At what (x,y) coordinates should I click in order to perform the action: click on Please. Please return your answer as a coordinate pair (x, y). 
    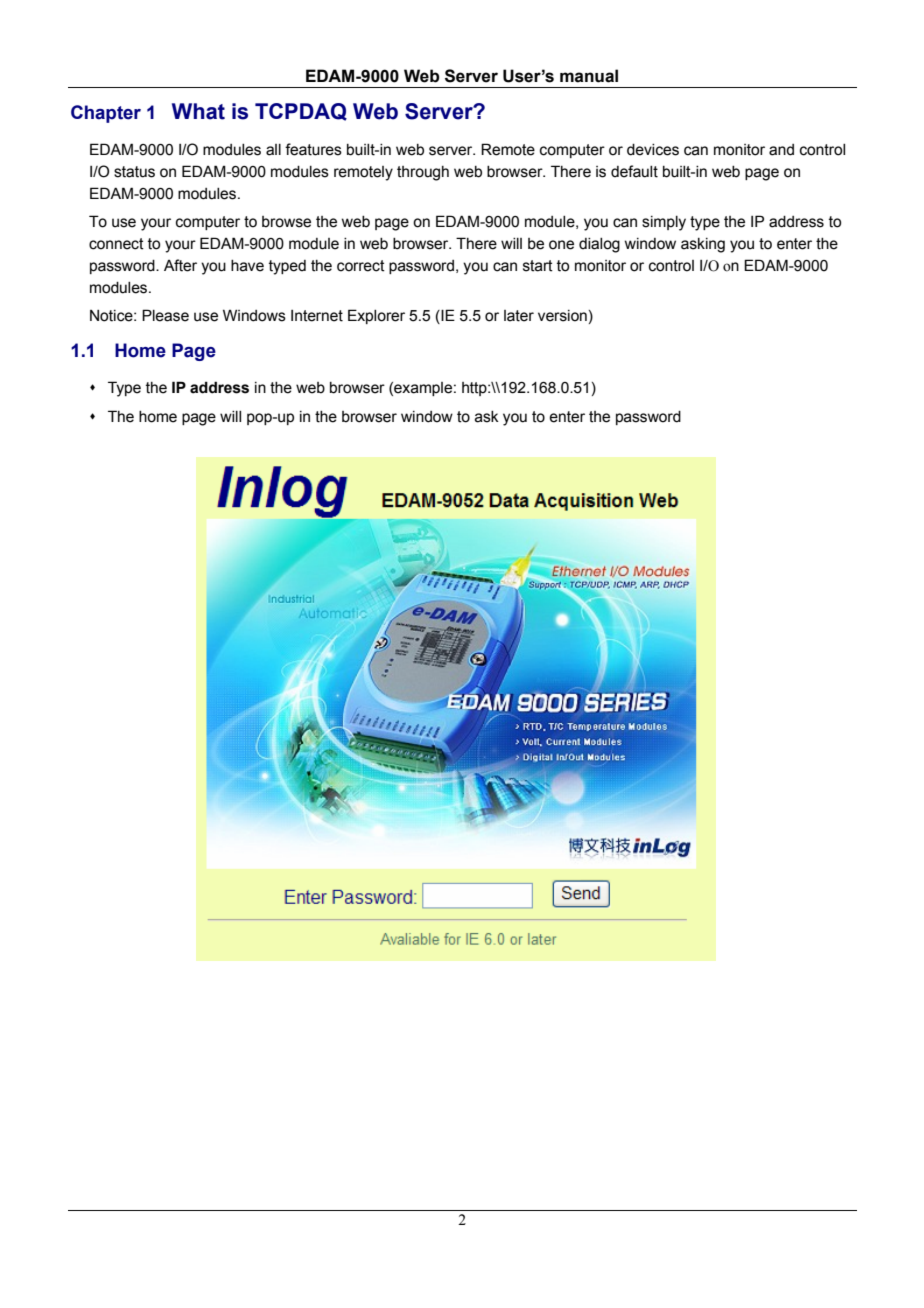
    Looking at the image, I should click on (165, 315).
